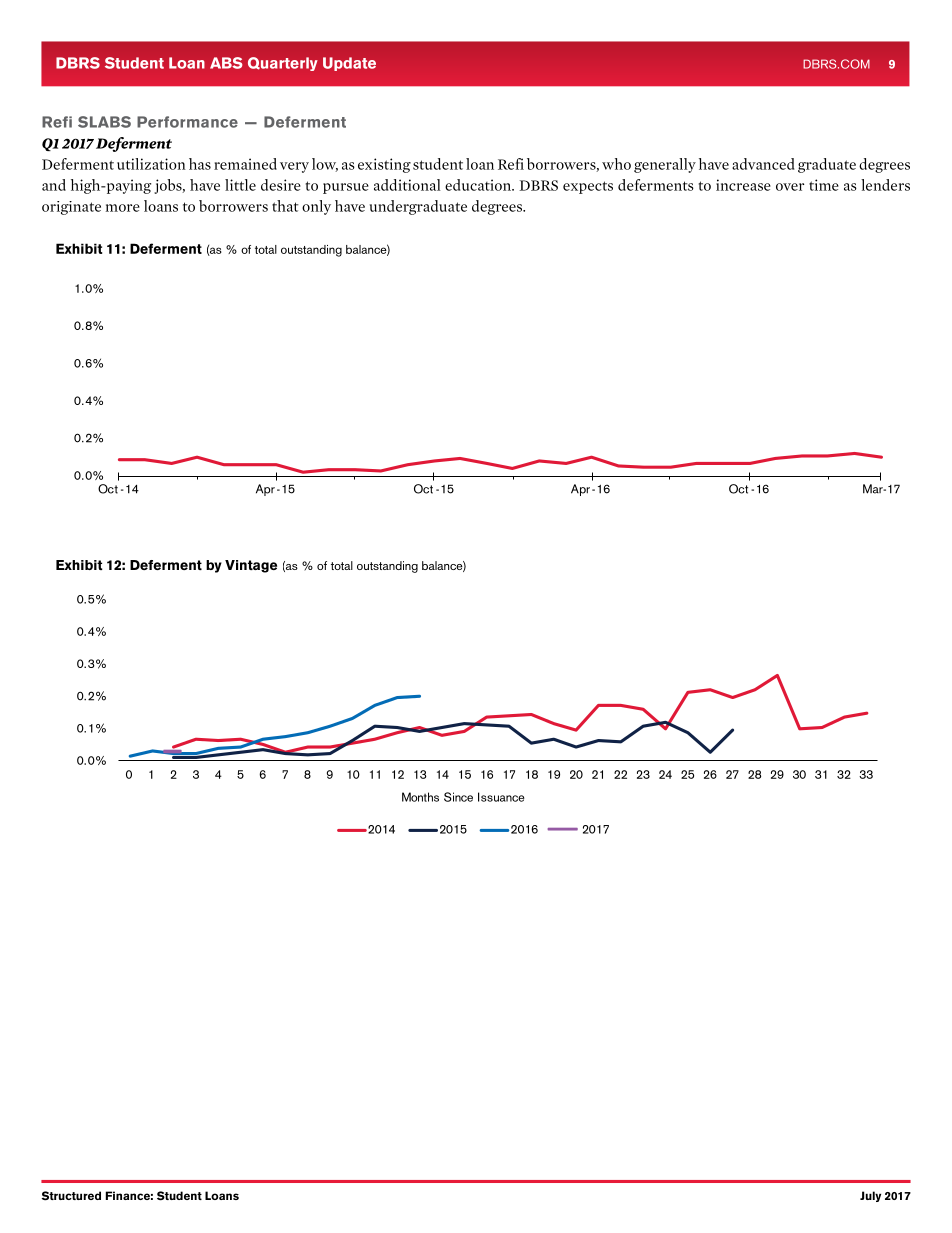 The height and width of the screenshot is (1233, 952). Describe the element at coordinates (251, 566) in the screenshot. I see `Vintage` at that location.
